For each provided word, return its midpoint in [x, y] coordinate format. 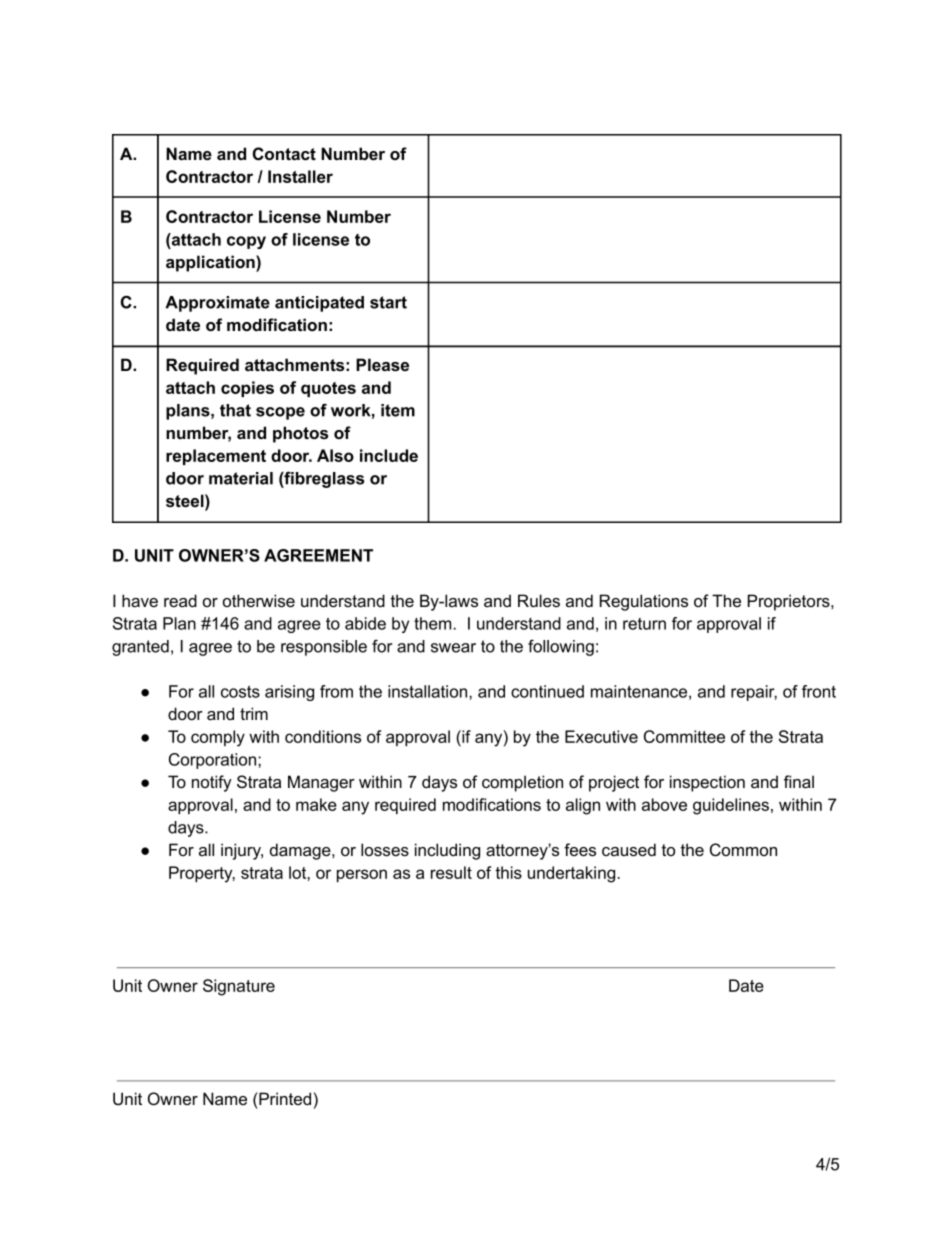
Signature [239, 987]
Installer [300, 176]
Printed [284, 1098]
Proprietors [790, 602]
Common [743, 850]
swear [453, 648]
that [235, 410]
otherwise [259, 601]
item [398, 410]
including [447, 851]
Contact [284, 154]
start [388, 302]
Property [202, 874]
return [644, 624]
